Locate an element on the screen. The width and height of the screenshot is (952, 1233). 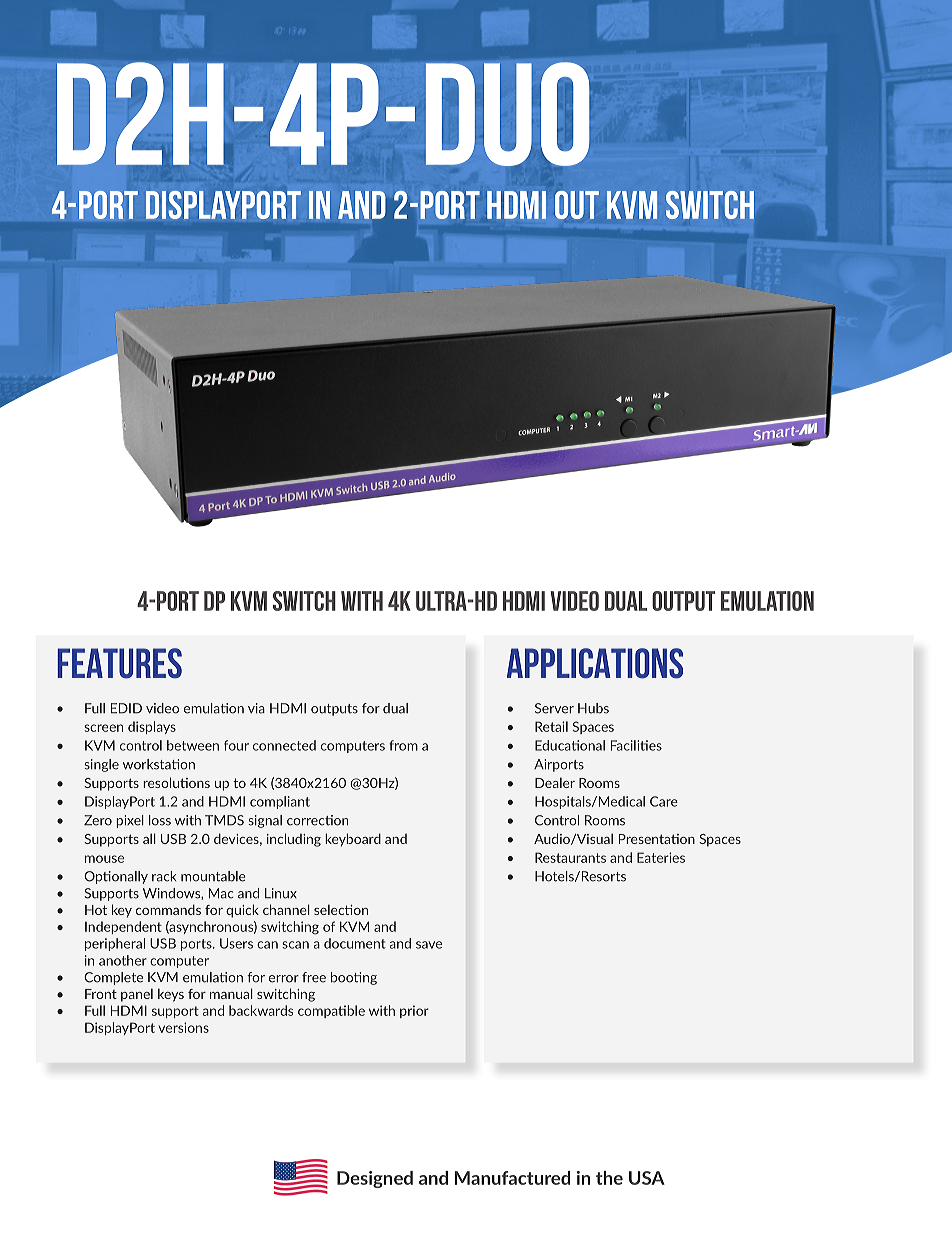
APPLICATIONS is located at coordinates (595, 663).
